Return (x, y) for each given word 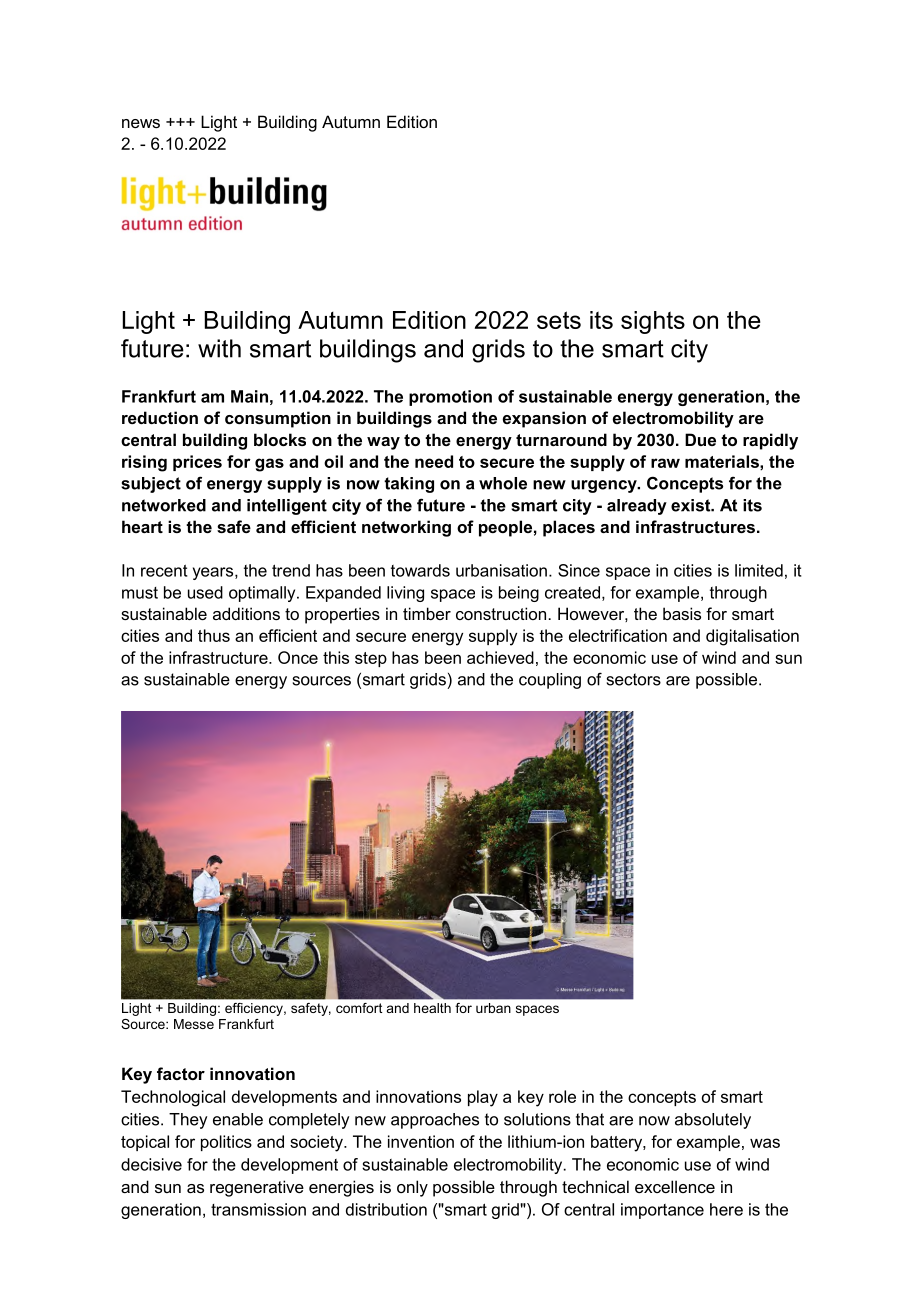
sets (559, 320)
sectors (634, 679)
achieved (500, 657)
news (141, 123)
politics (226, 1143)
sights (653, 322)
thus (214, 635)
